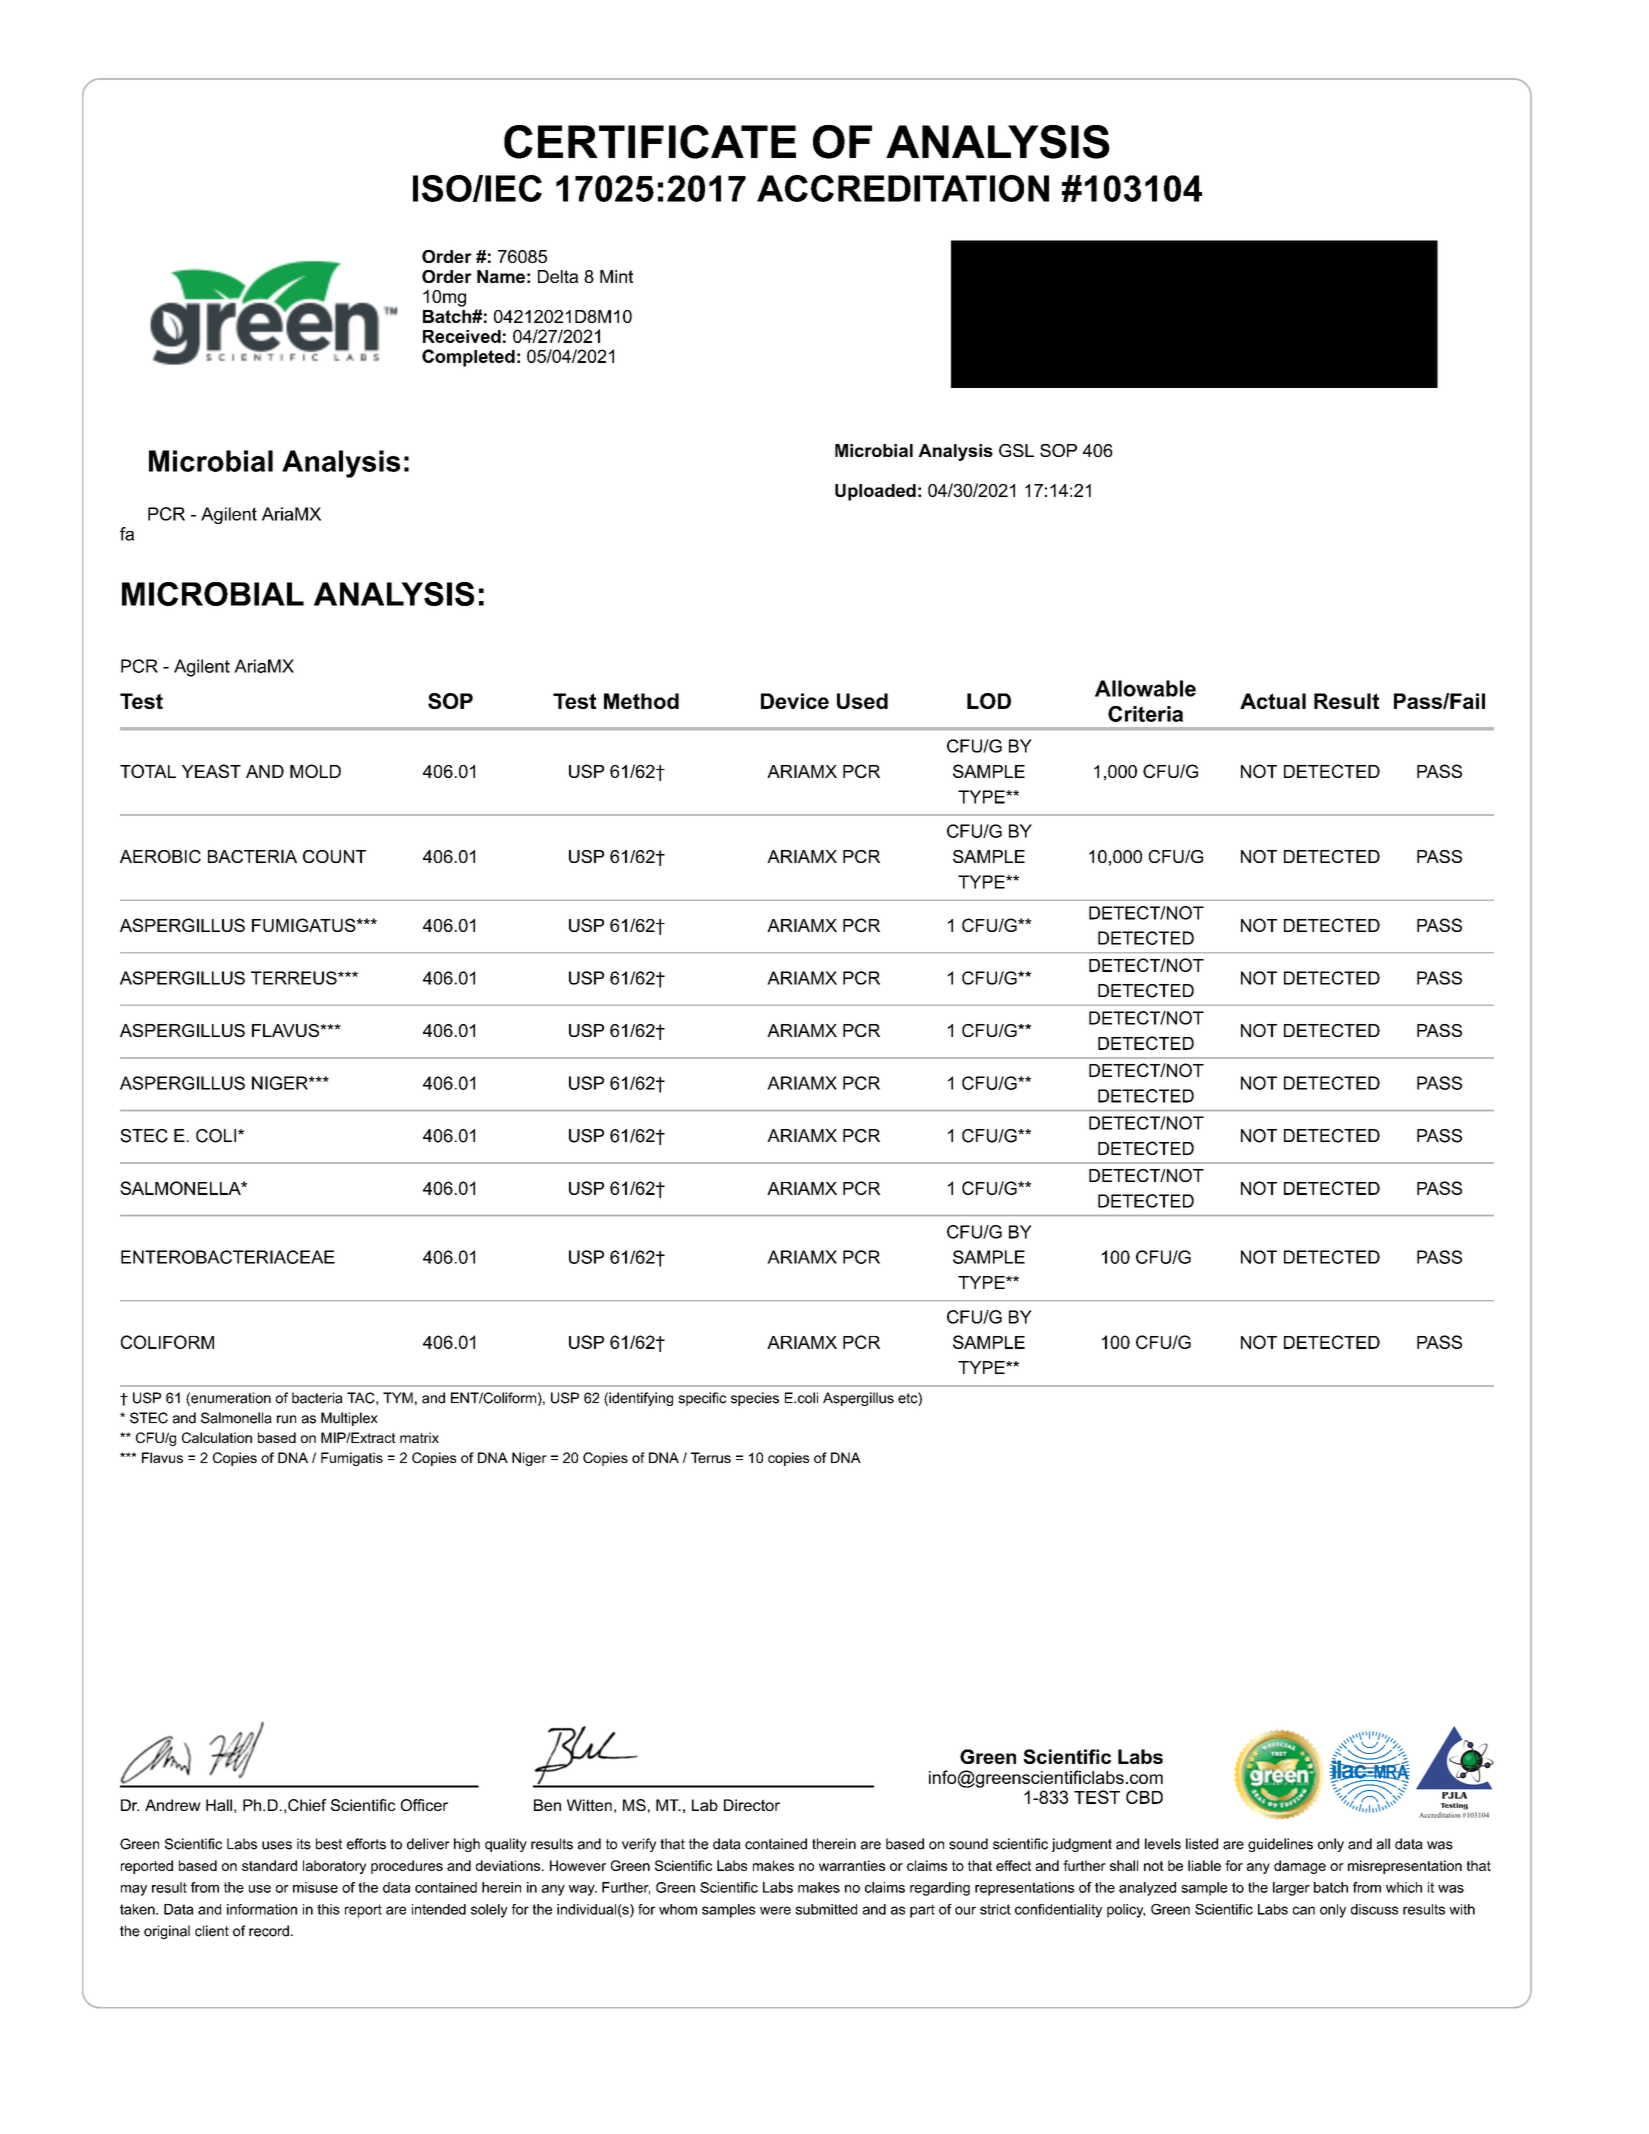  Describe the element at coordinates (795, 701) in the document. I see `Device` at that location.
